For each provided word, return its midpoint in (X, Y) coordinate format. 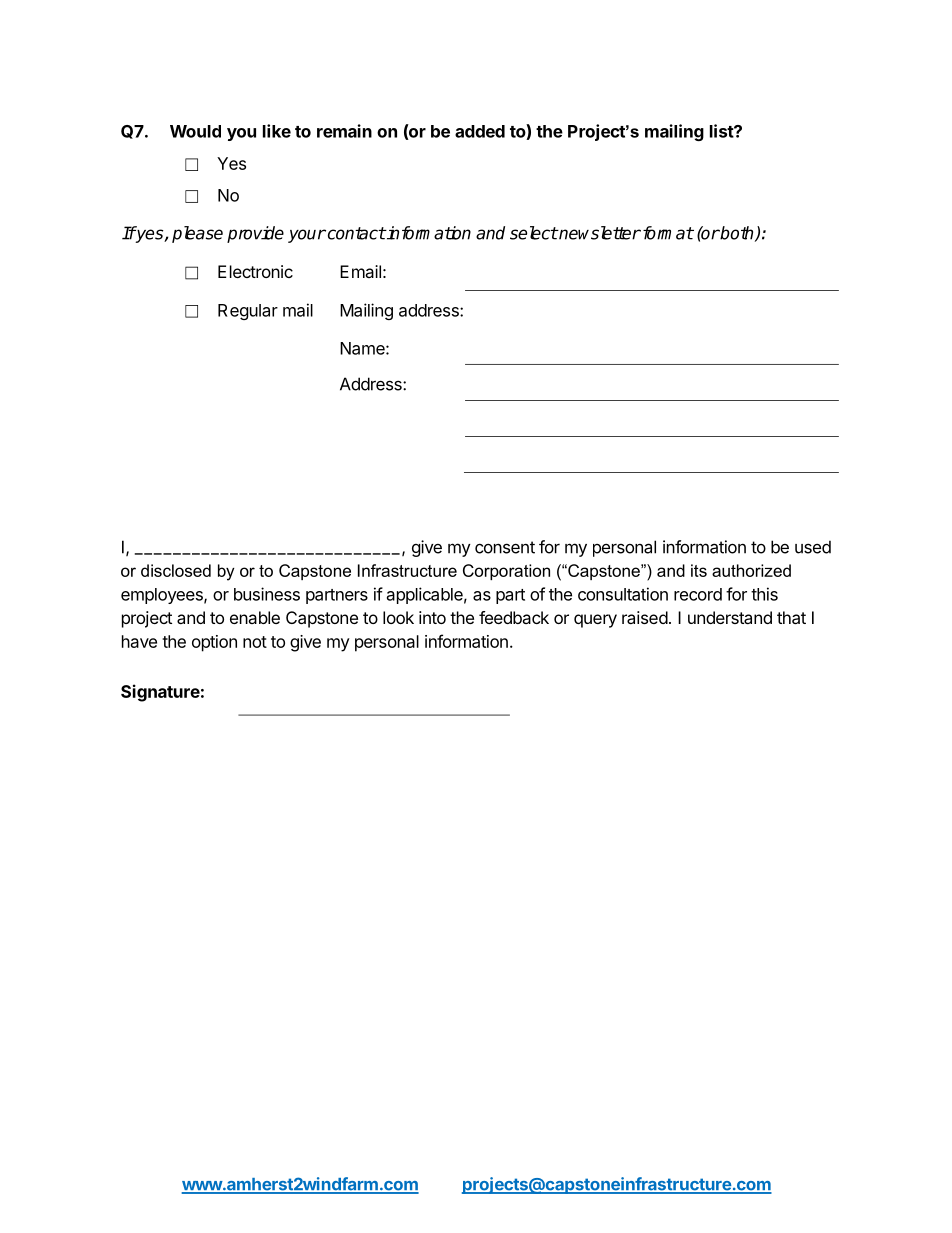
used (813, 547)
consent (505, 547)
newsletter (599, 233)
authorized (751, 570)
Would (195, 131)
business (267, 594)
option (214, 643)
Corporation (506, 572)
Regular (248, 312)
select (534, 233)
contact (355, 233)
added (480, 131)
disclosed (176, 570)
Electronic (255, 271)
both (737, 234)
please (197, 234)
